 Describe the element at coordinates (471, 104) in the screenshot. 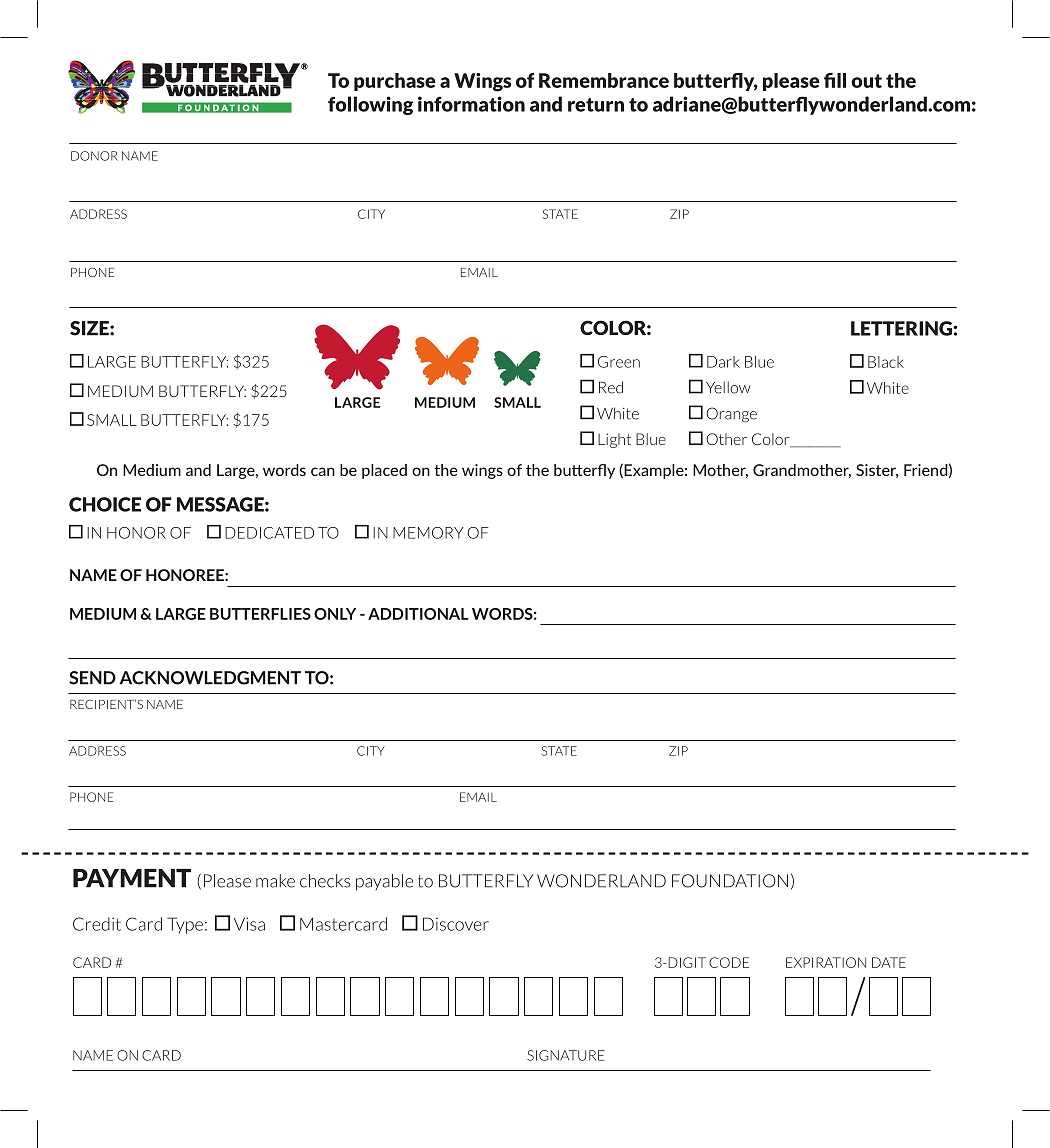

I see `information` at that location.
